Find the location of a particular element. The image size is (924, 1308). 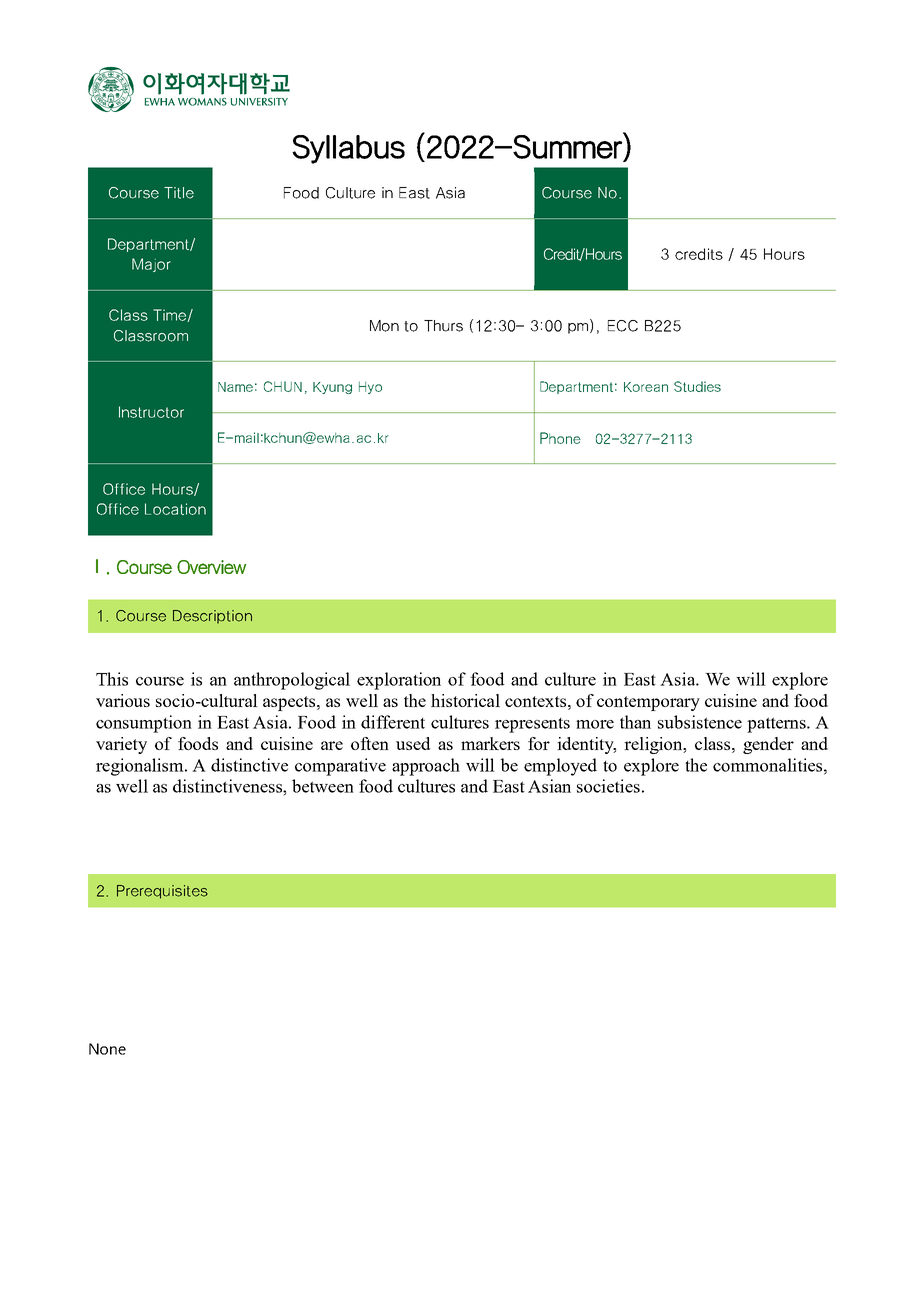

Description is located at coordinates (212, 617).
